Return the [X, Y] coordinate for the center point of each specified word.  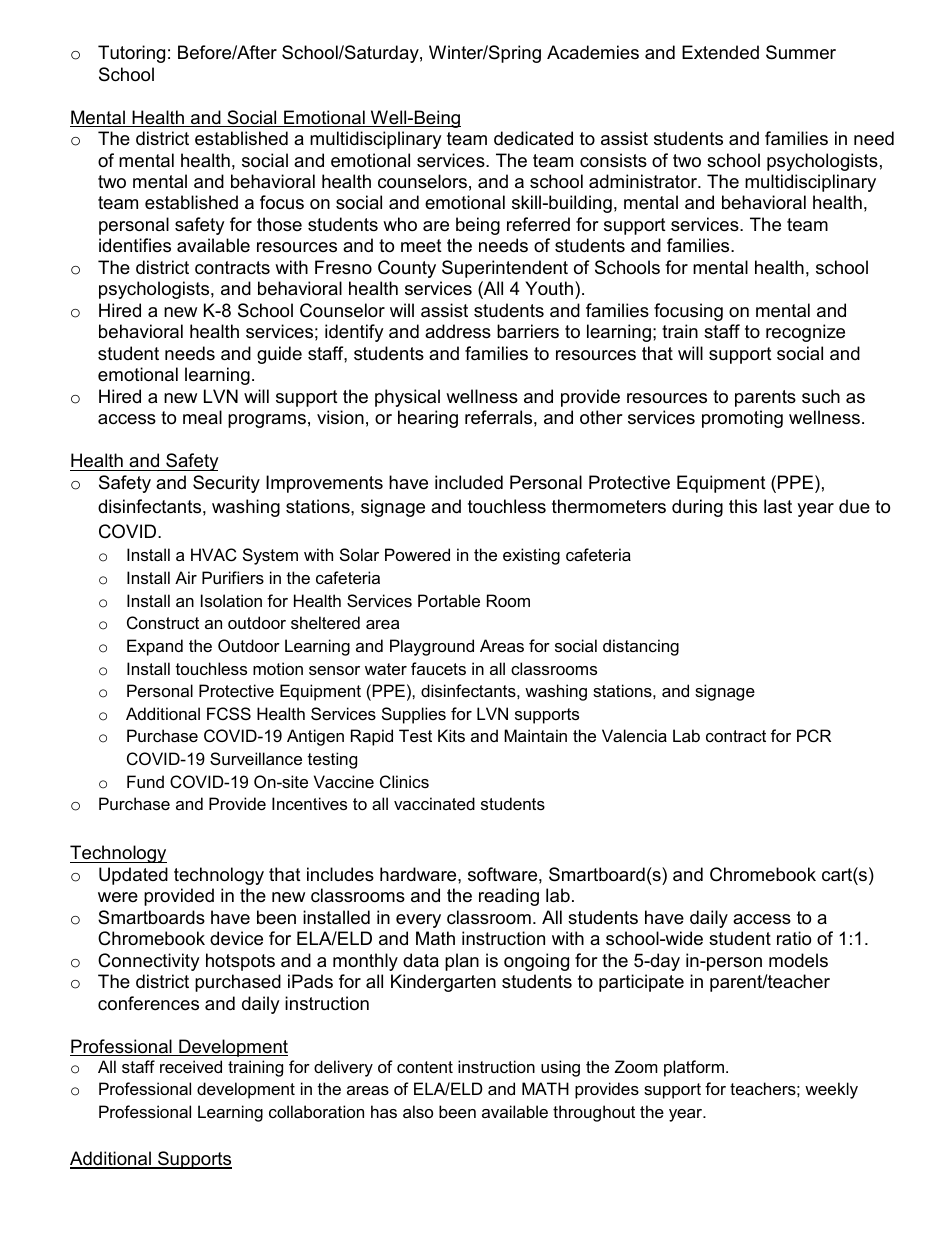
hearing [428, 419]
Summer [801, 52]
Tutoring [131, 54]
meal [202, 417]
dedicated [533, 138]
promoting [742, 419]
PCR [814, 735]
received [191, 1066]
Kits [451, 735]
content [425, 1067]
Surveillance [256, 758]
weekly [831, 1090]
